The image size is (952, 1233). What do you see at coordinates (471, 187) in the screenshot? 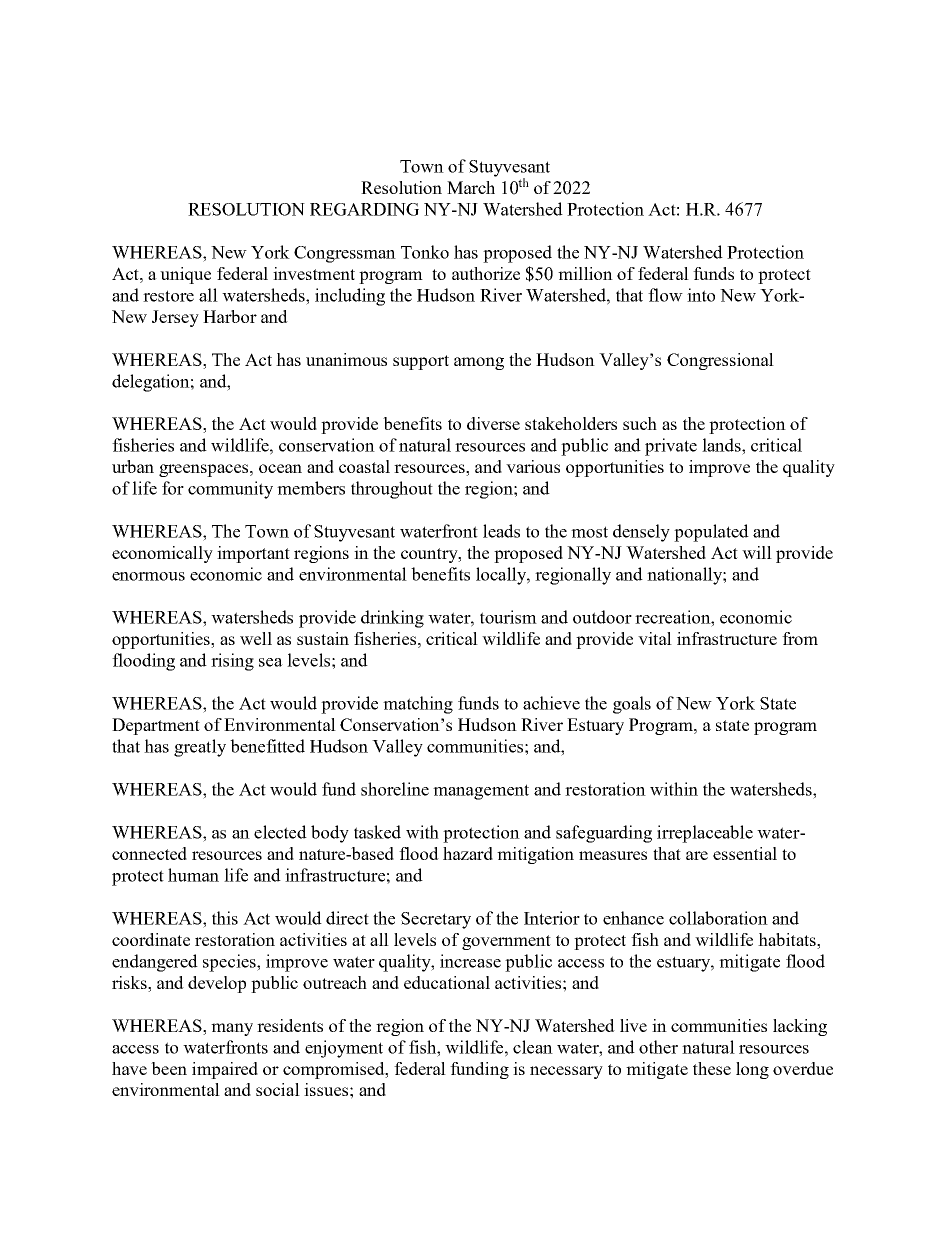
I see `March` at bounding box center [471, 187].
